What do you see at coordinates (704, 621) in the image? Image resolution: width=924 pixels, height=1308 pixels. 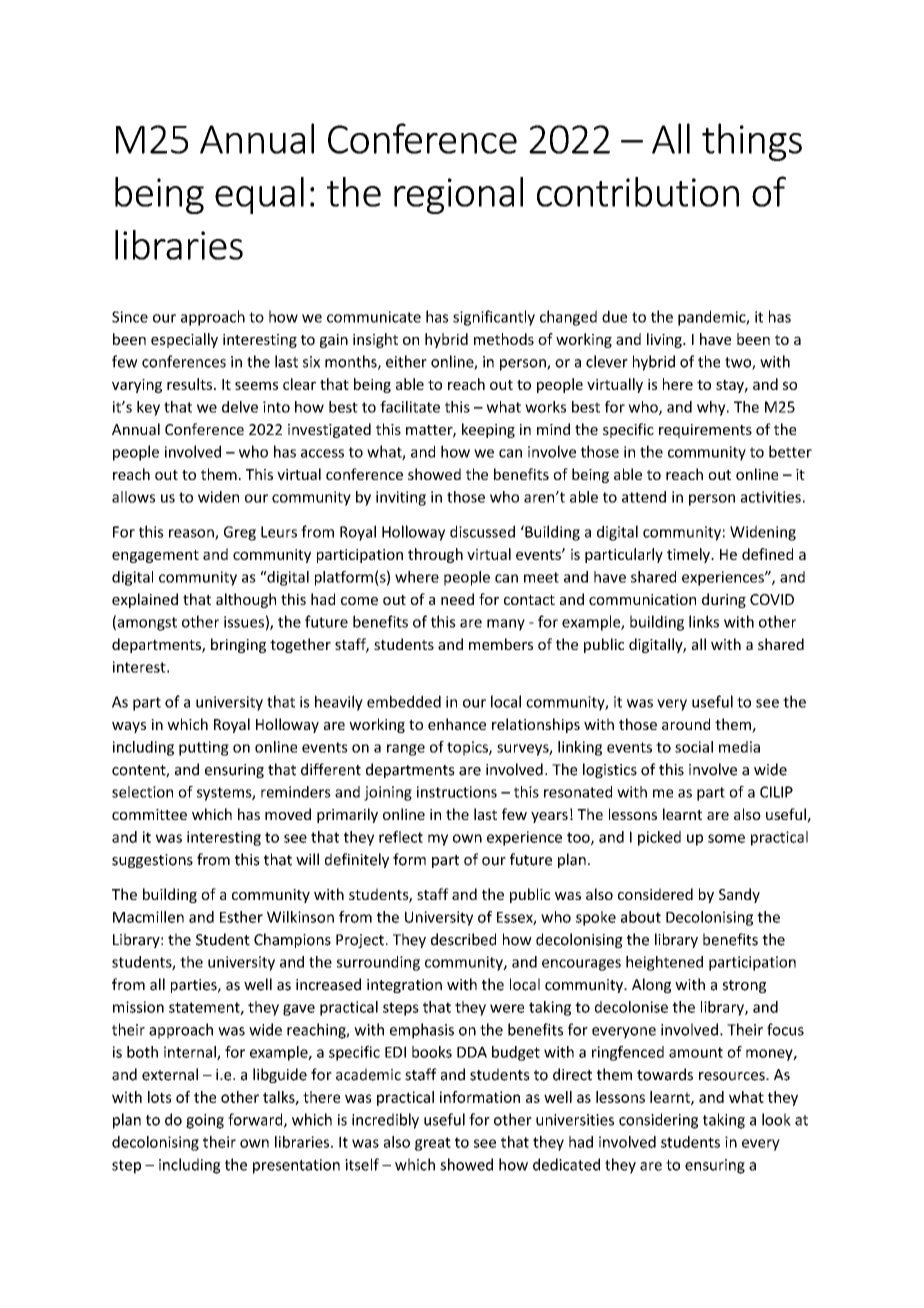 I see `links` at bounding box center [704, 621].
